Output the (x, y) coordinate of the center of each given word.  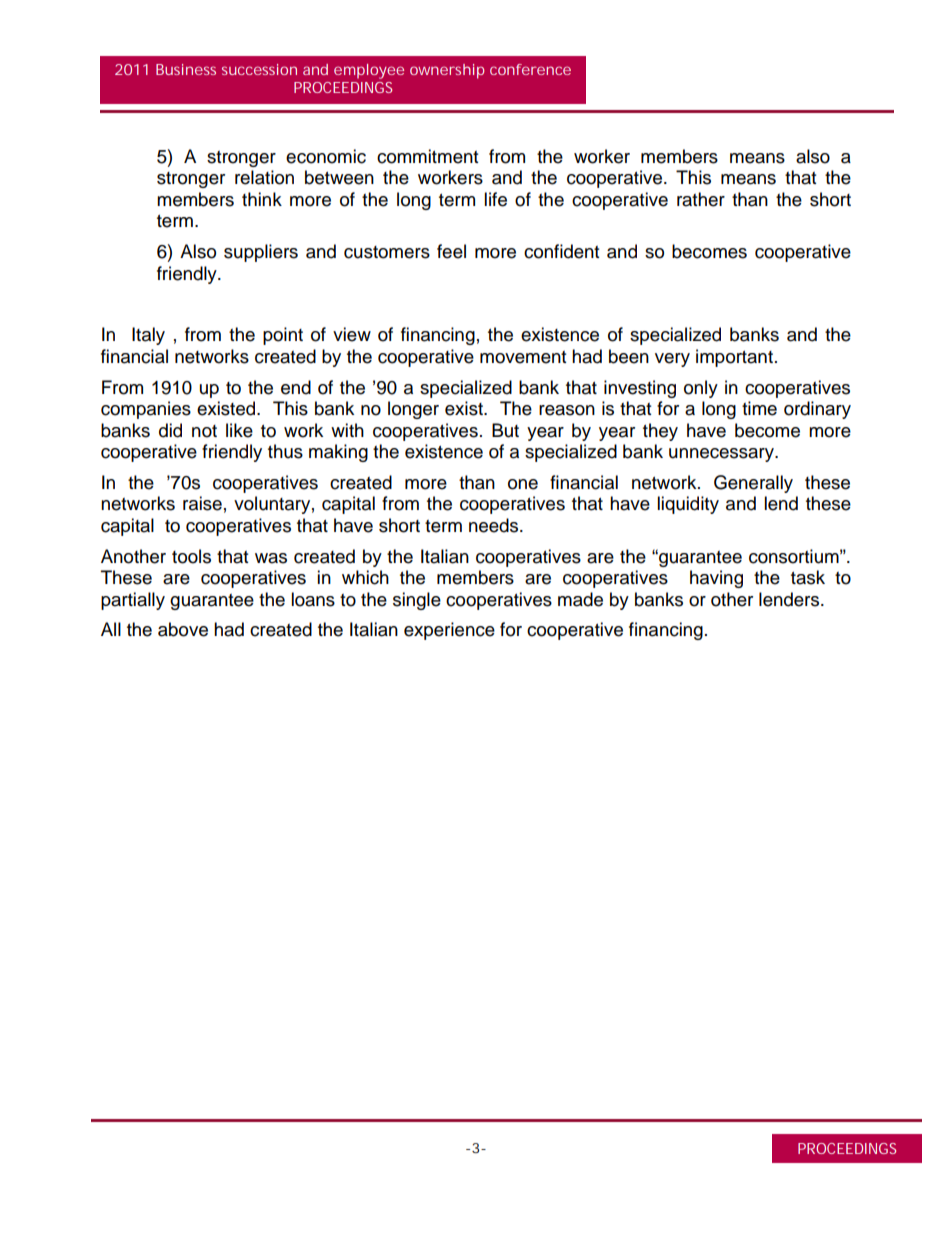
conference (530, 69)
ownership (447, 71)
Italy (148, 336)
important (736, 358)
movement (523, 357)
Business (186, 69)
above (183, 629)
